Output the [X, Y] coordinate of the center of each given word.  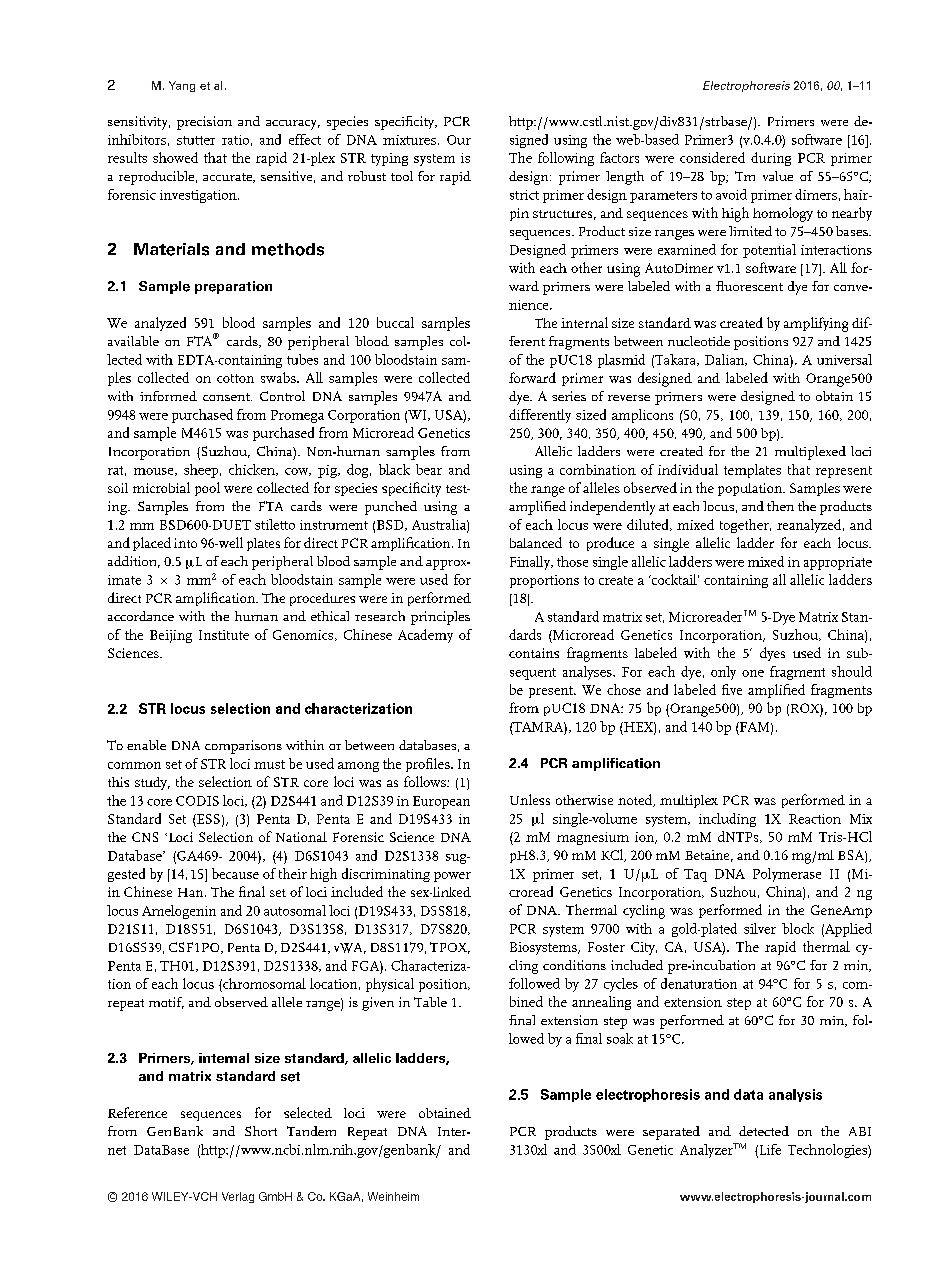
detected [764, 1131]
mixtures [409, 140]
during [771, 159]
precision [204, 123]
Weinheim [393, 1196]
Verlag [238, 1197]
